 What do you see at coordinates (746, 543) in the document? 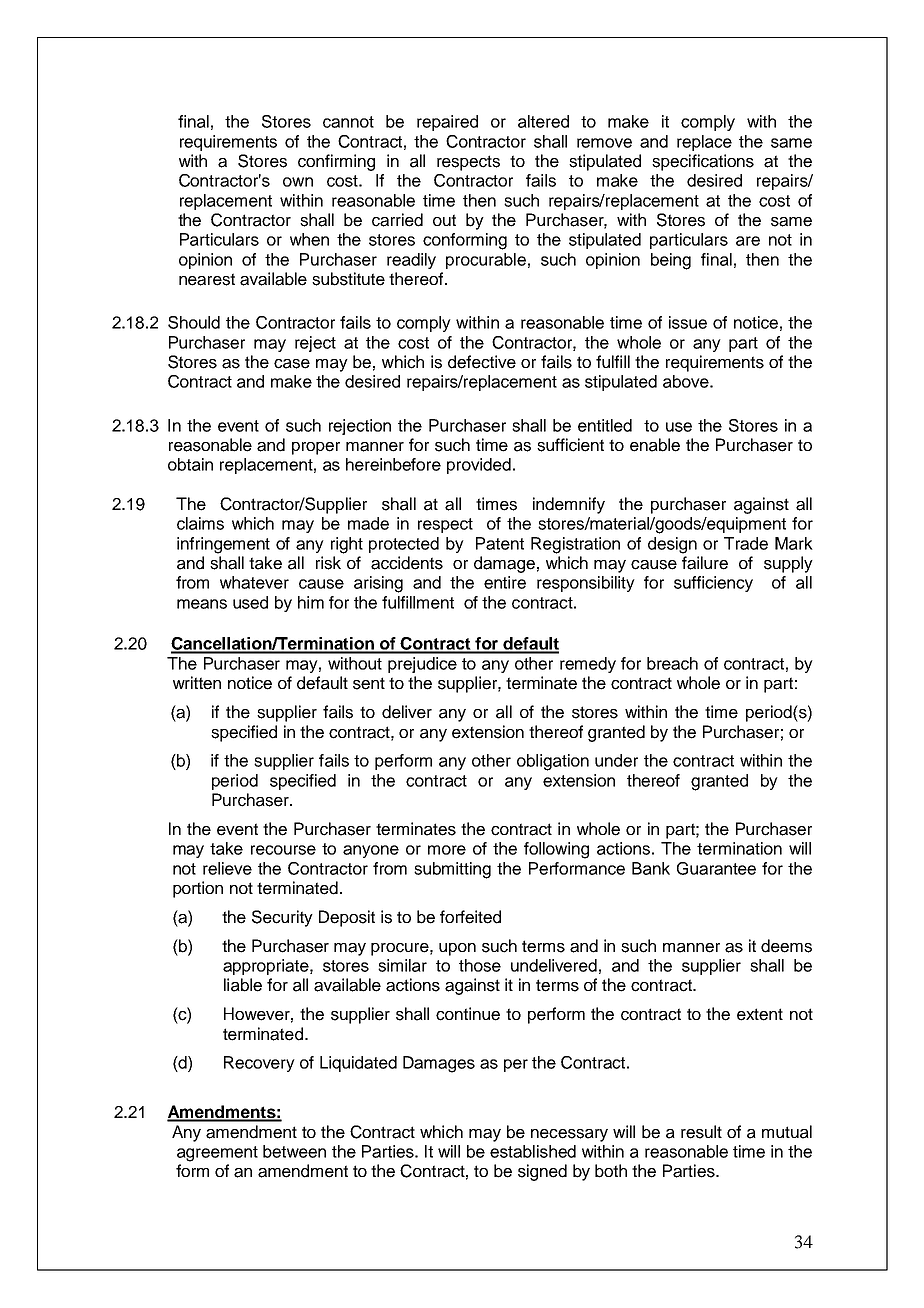
I see `Trade` at bounding box center [746, 543].
